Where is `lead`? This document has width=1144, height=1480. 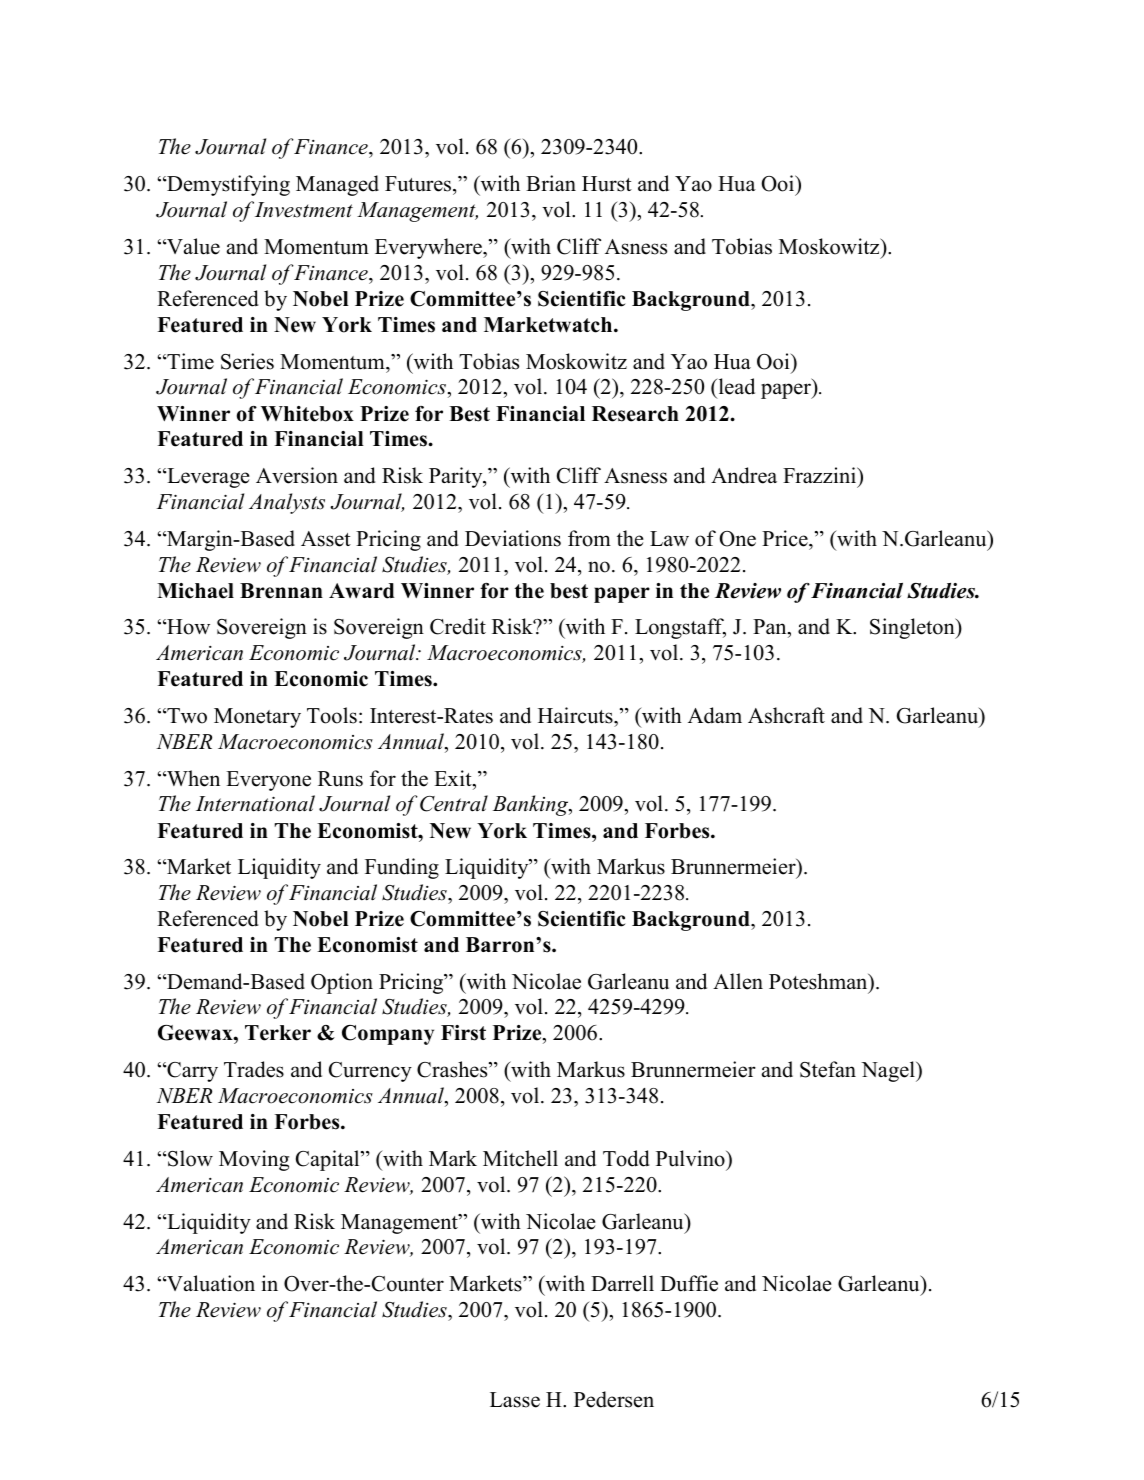 lead is located at coordinates (735, 388).
